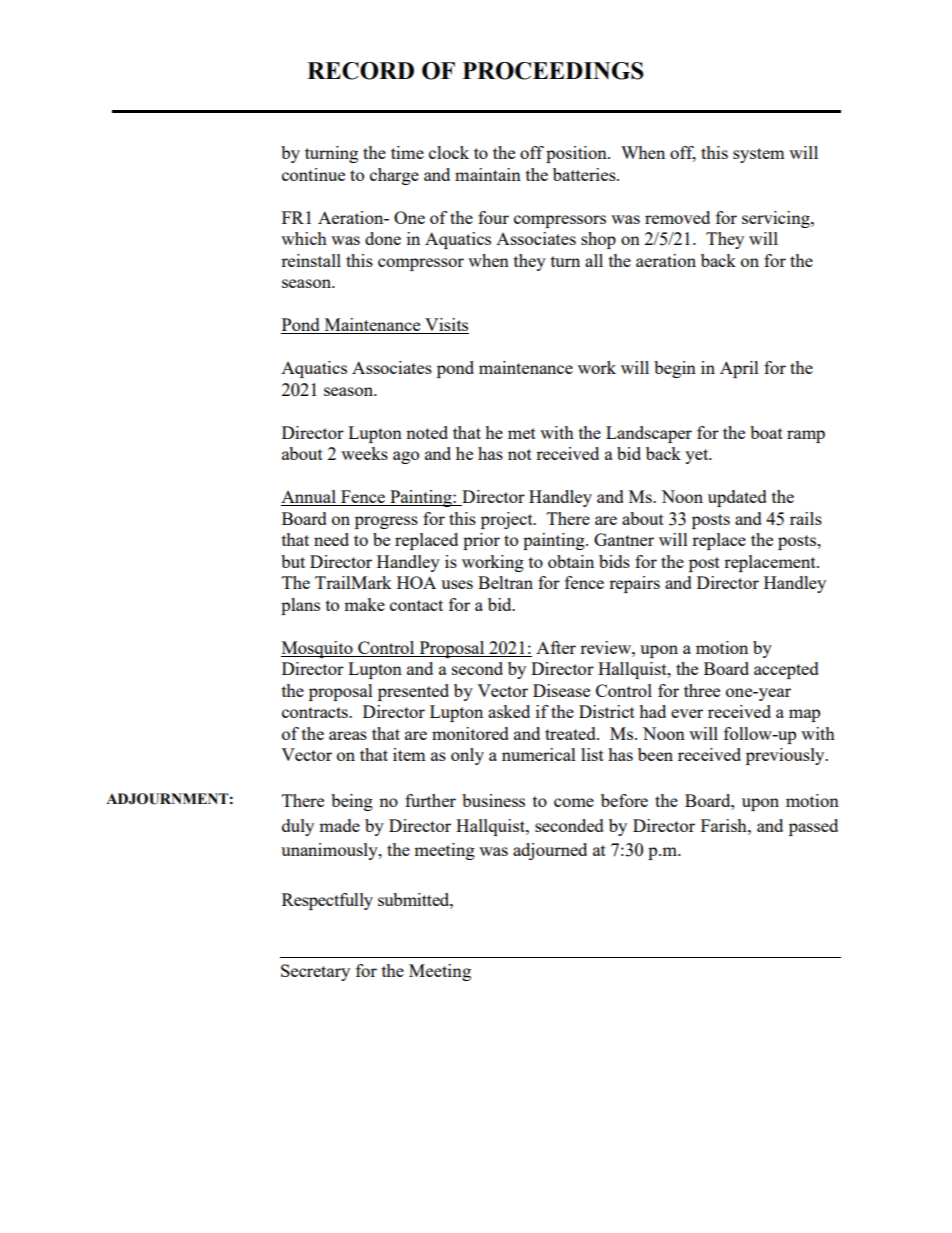 Image resolution: width=952 pixels, height=1233 pixels. I want to click on PROCEEDINGS, so click(553, 71).
